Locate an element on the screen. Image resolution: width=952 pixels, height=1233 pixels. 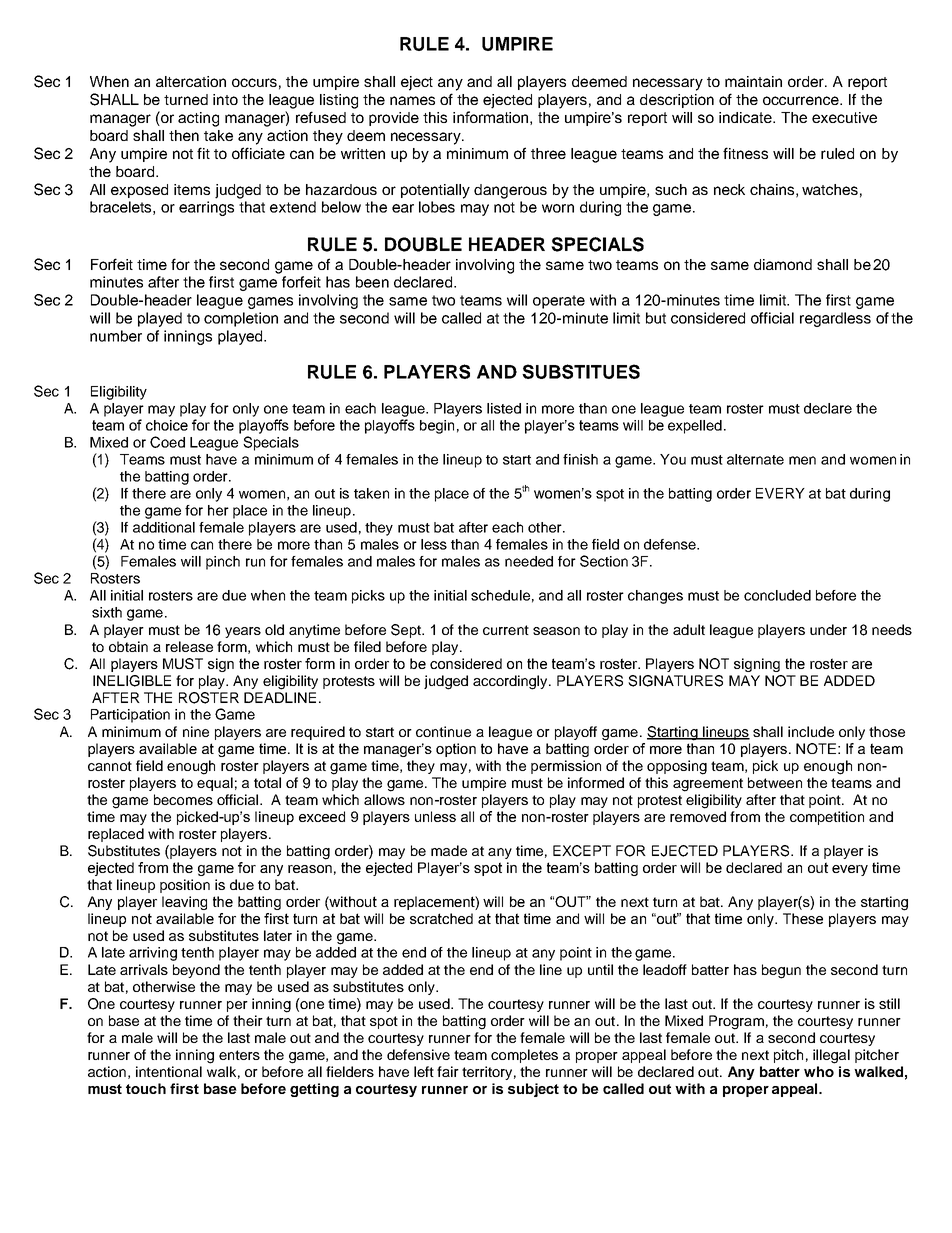
acting is located at coordinates (198, 119).
